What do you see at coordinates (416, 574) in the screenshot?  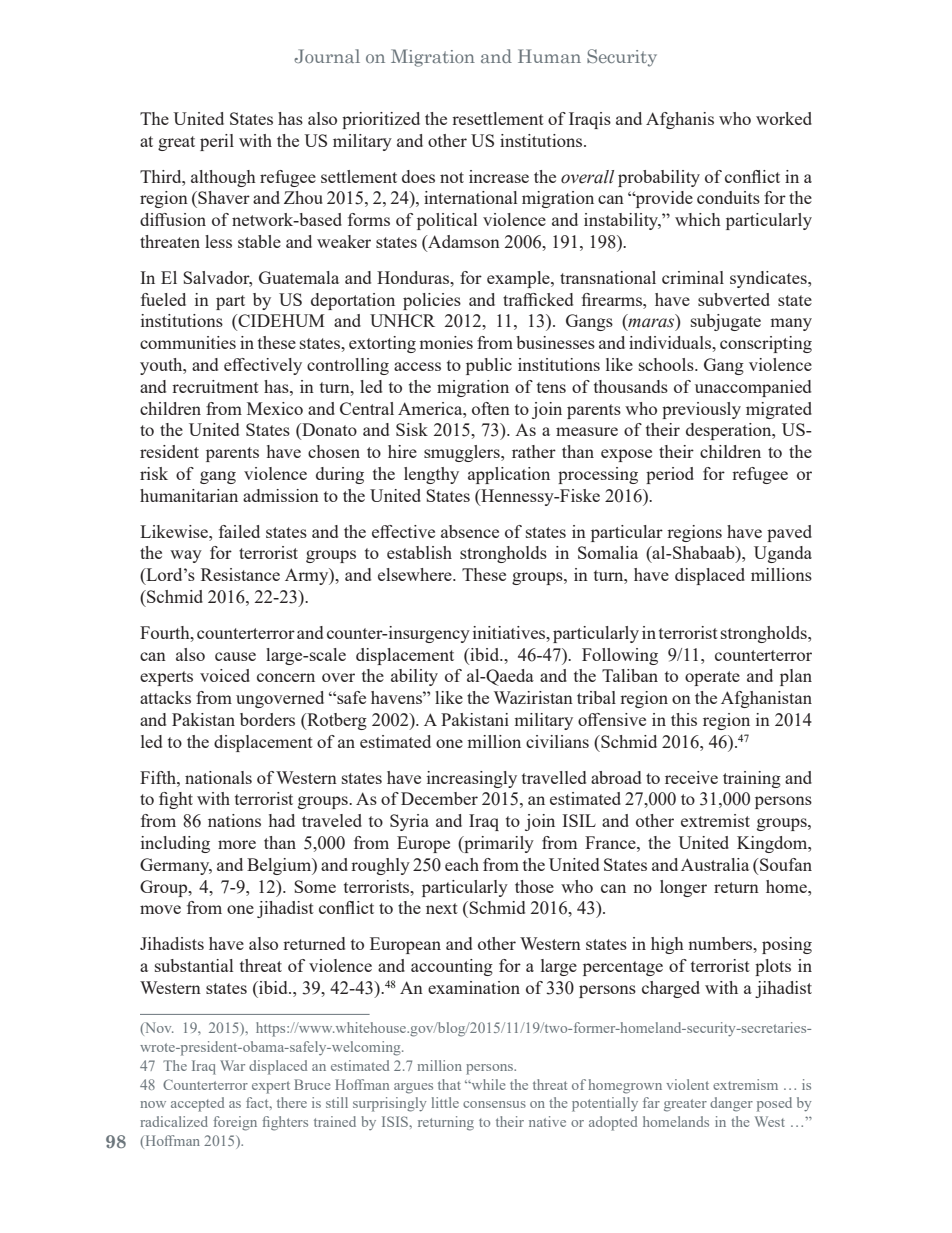 I see `elsewhere` at bounding box center [416, 574].
